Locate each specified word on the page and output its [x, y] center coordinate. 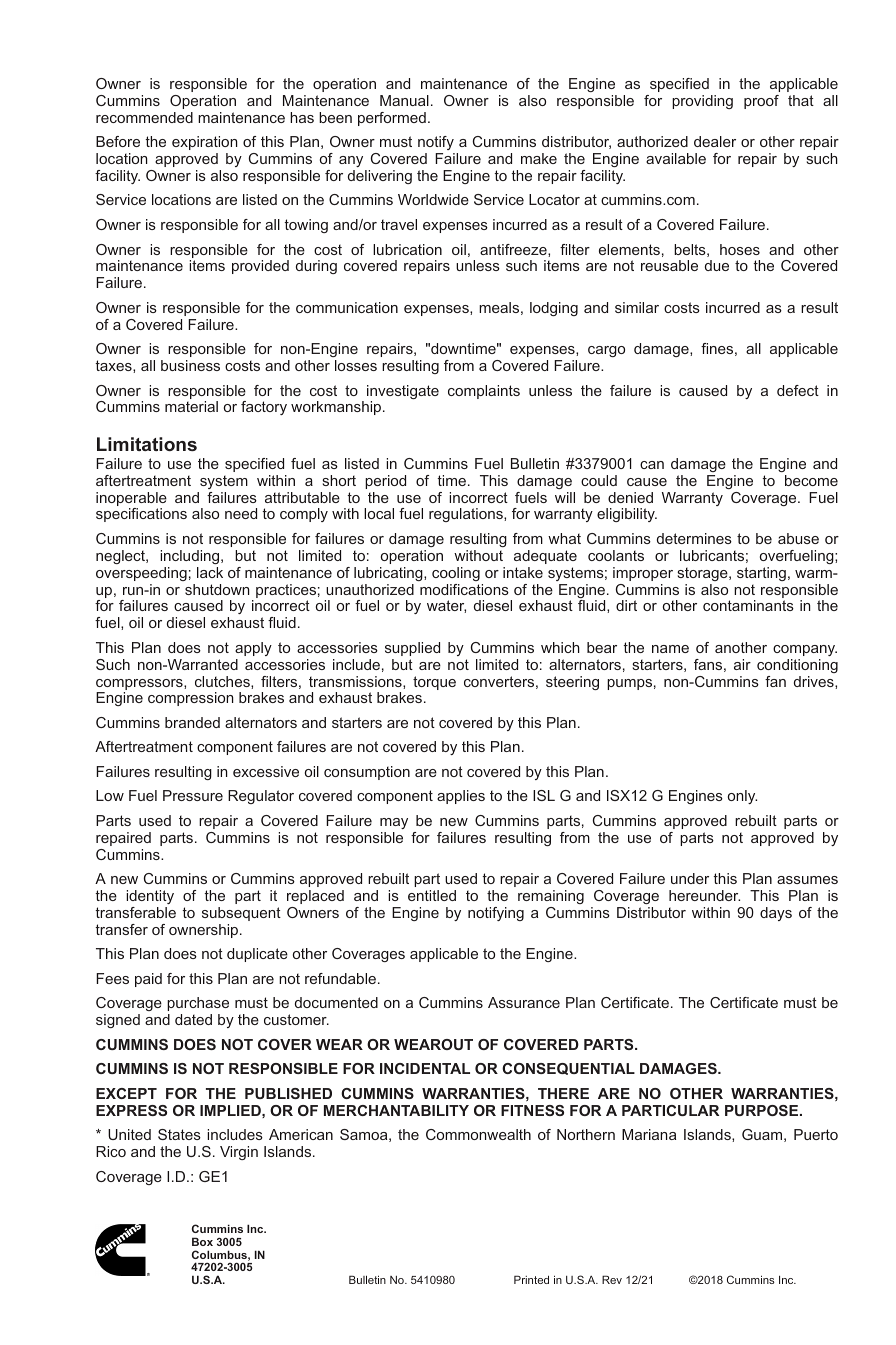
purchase [198, 1004]
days [776, 914]
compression [191, 699]
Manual [404, 100]
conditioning [797, 666]
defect [798, 390]
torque [434, 683]
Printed [531, 1279]
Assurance [524, 1002]
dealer [715, 141]
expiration [205, 143]
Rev [612, 1279]
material [191, 406]
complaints [484, 392]
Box [202, 1241]
